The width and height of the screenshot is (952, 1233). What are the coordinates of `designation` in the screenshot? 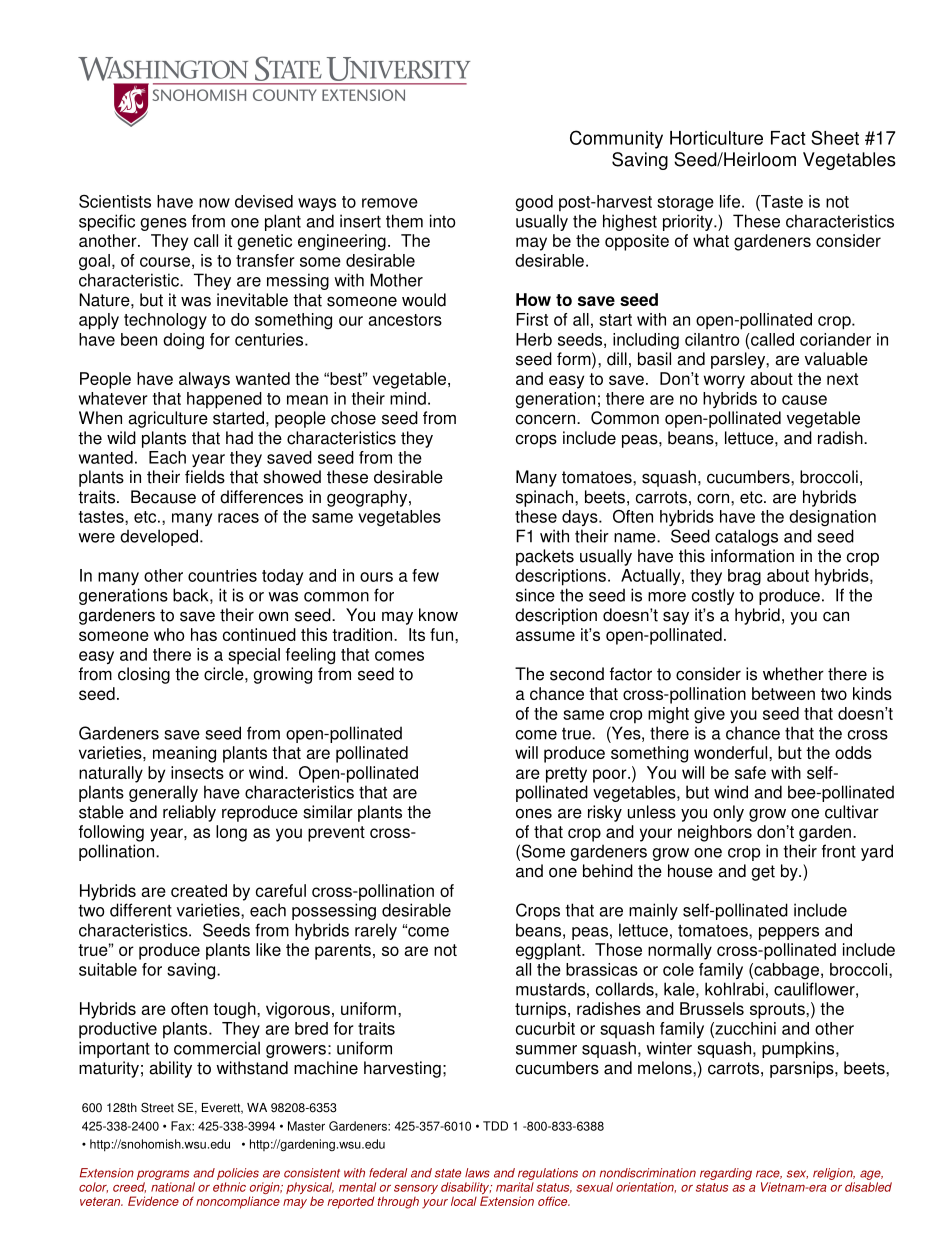 It's located at (832, 518).
